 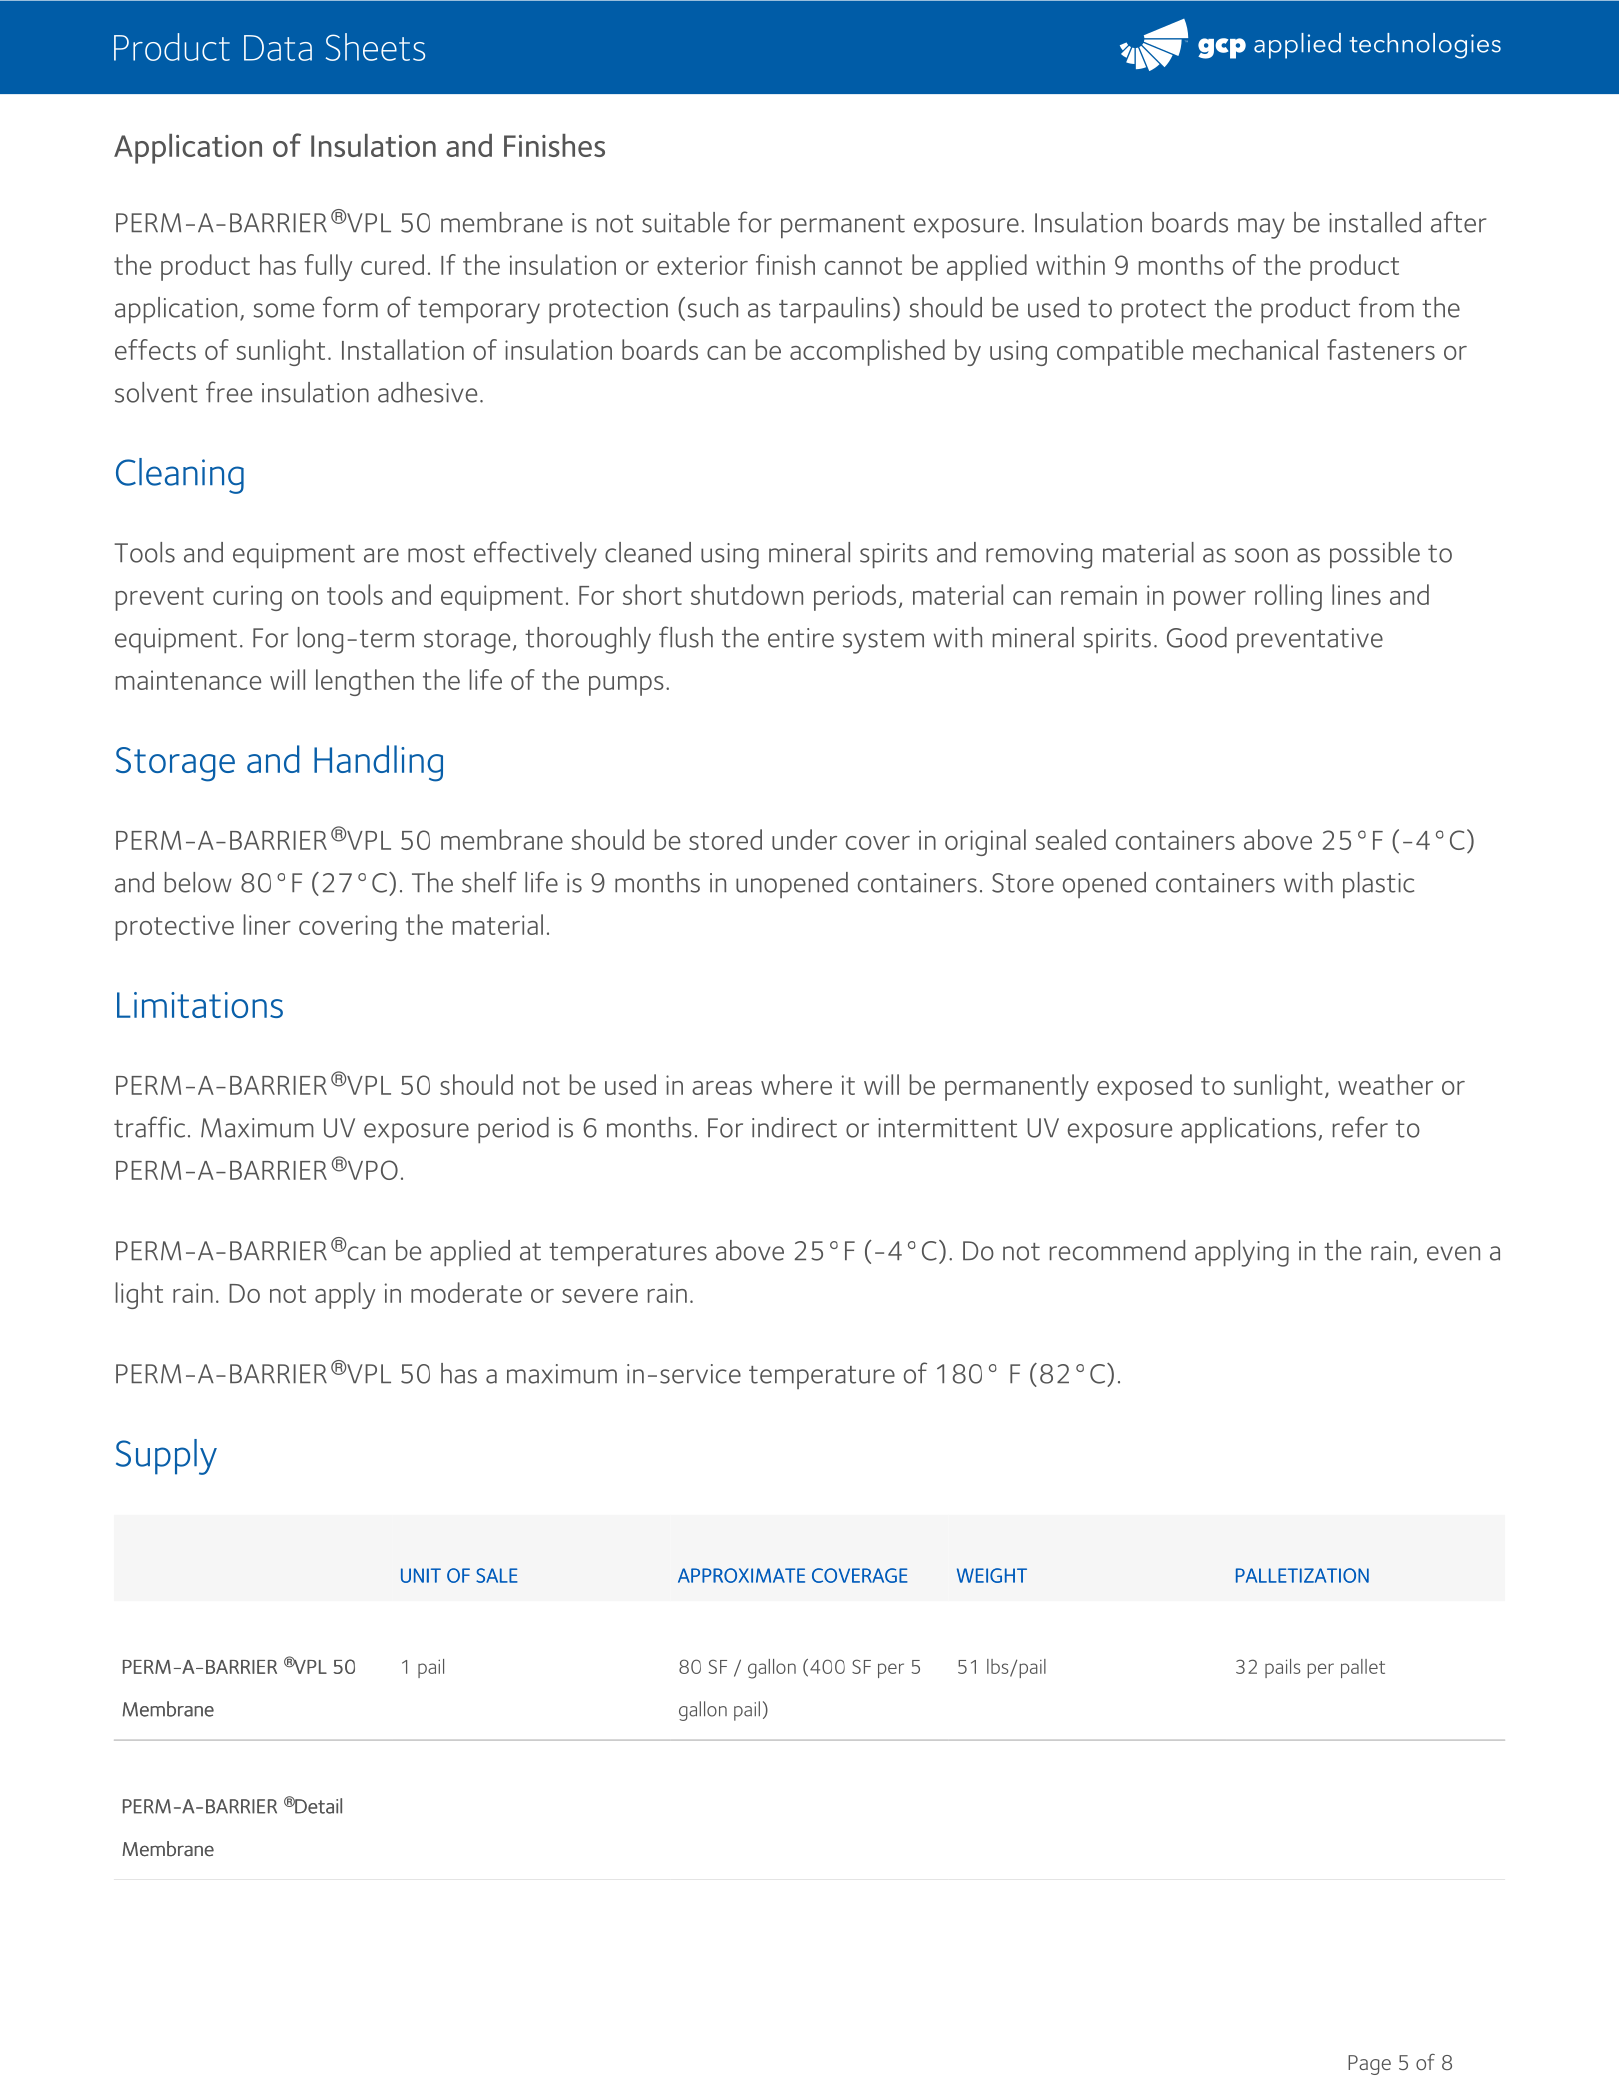 I want to click on Data, so click(x=278, y=48).
